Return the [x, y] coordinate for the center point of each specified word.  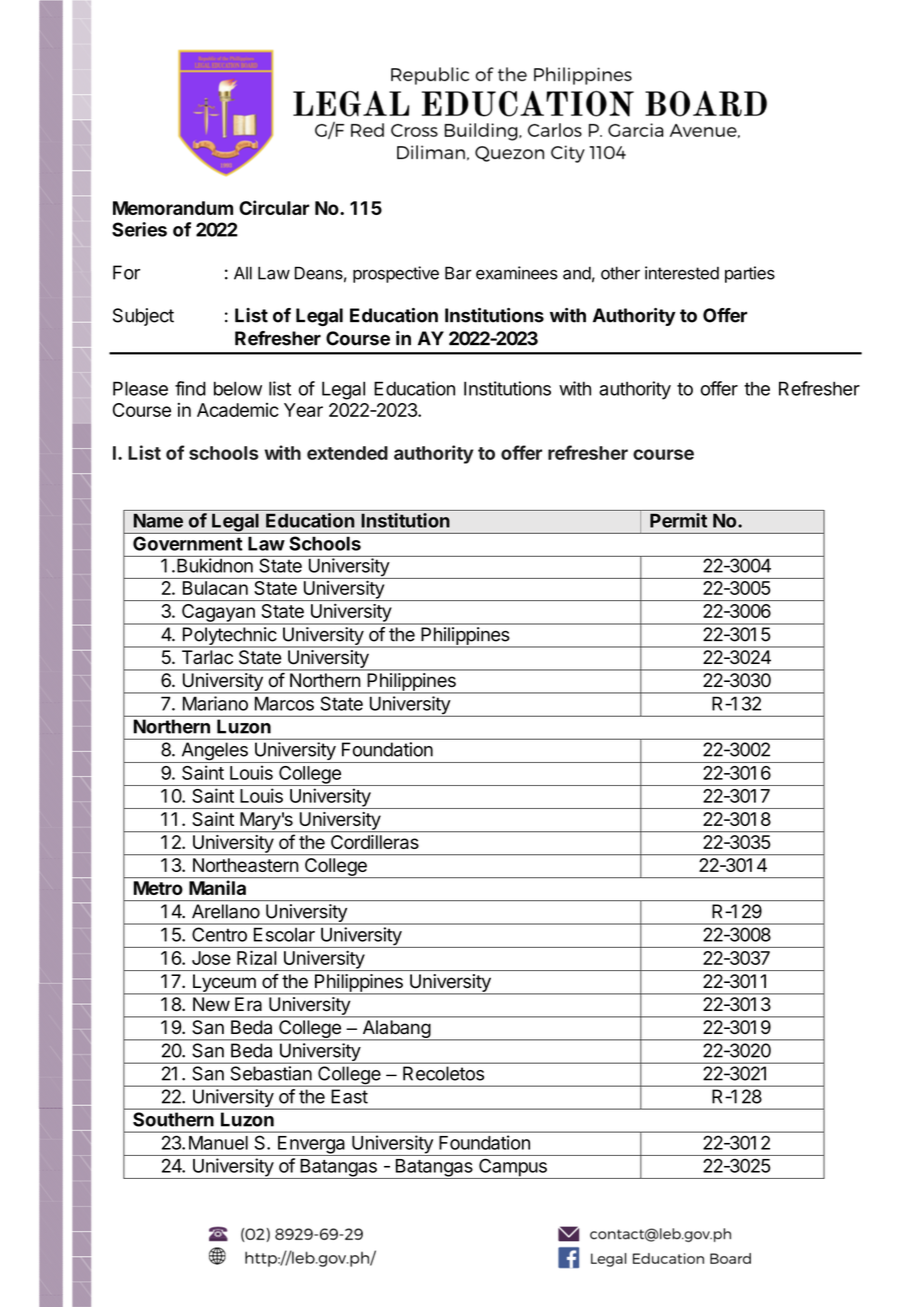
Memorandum [173, 208]
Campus [513, 1168]
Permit [678, 520]
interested [682, 273]
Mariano [215, 703]
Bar [458, 273]
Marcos [284, 704]
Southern [173, 1119]
